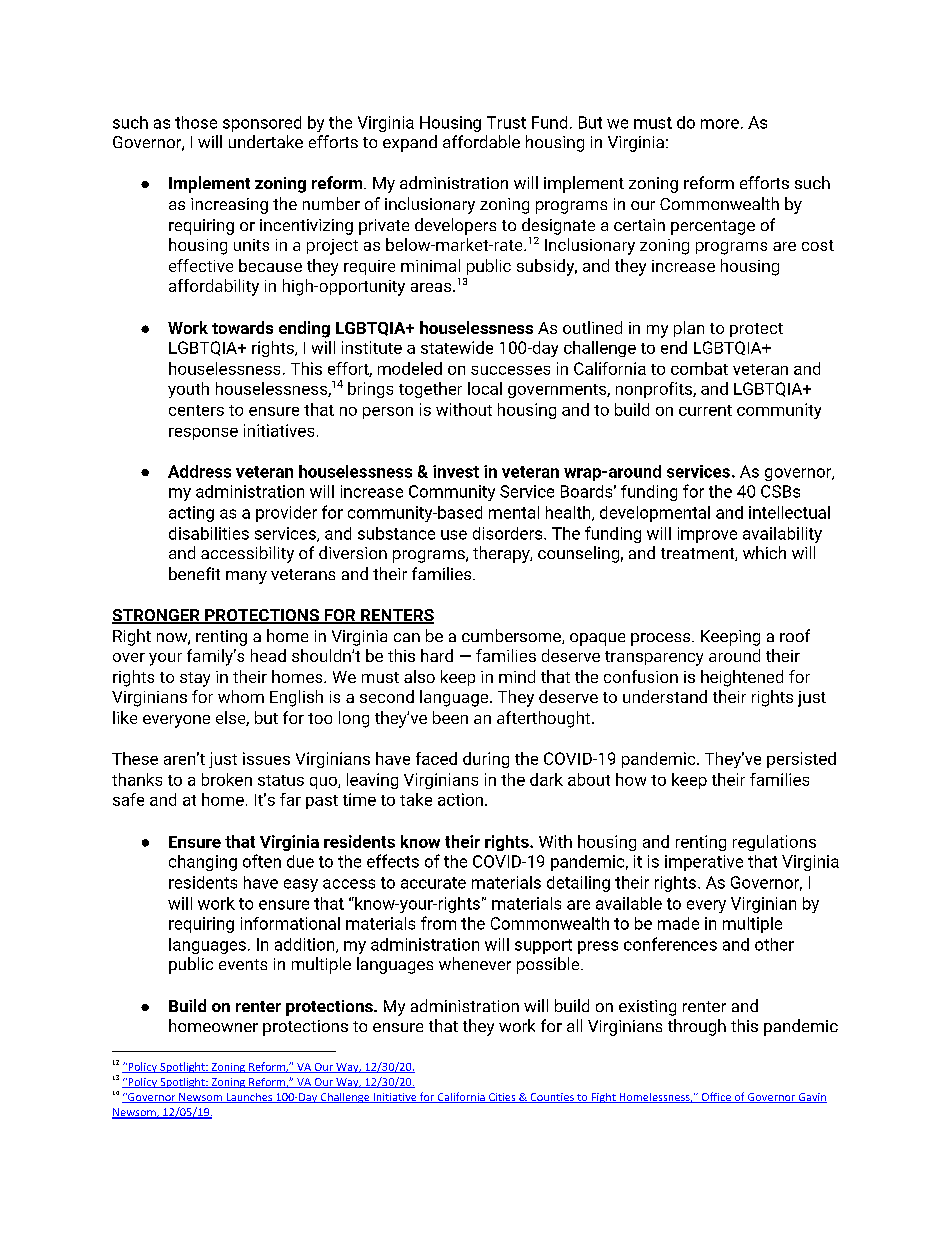 This page has width=952, height=1233. I want to click on action, so click(460, 799).
